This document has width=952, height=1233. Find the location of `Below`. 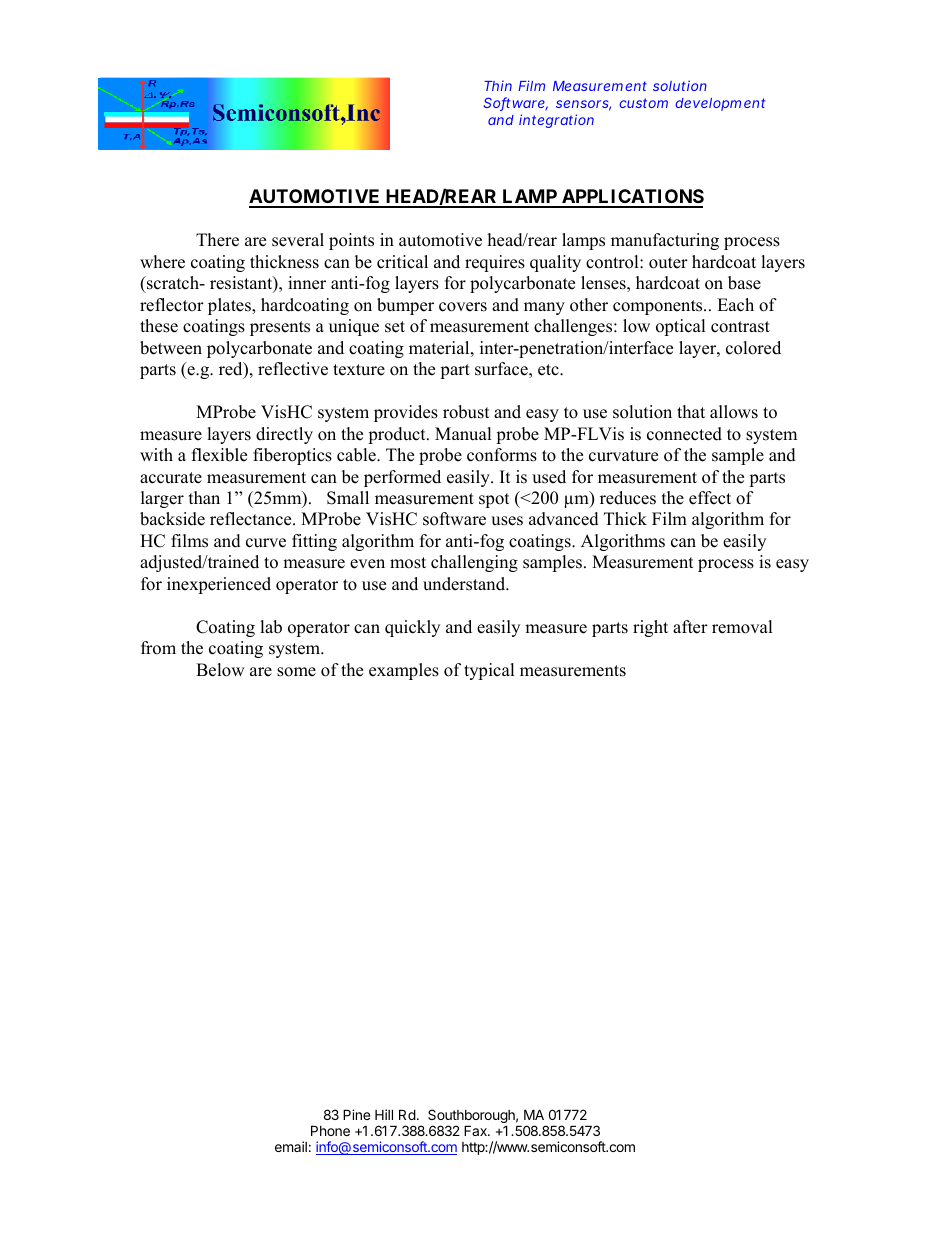

Below is located at coordinates (220, 670).
